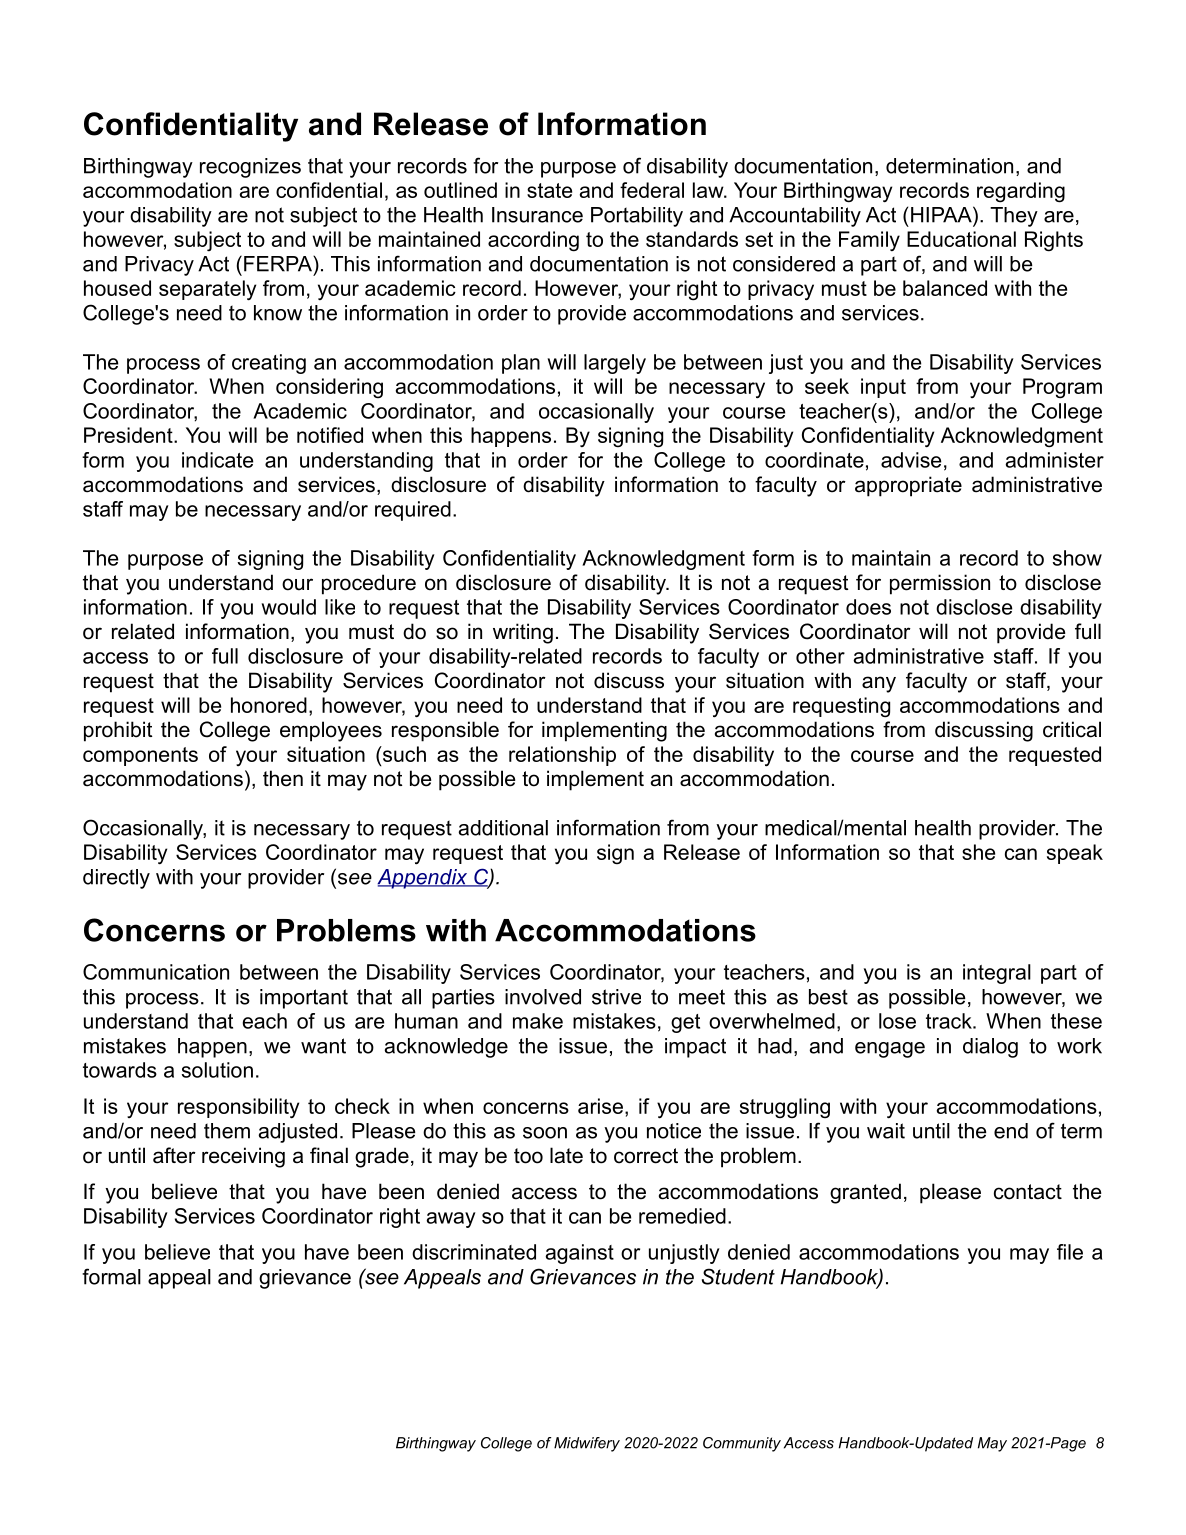 This page has width=1186, height=1535. I want to click on relationship, so click(562, 756).
